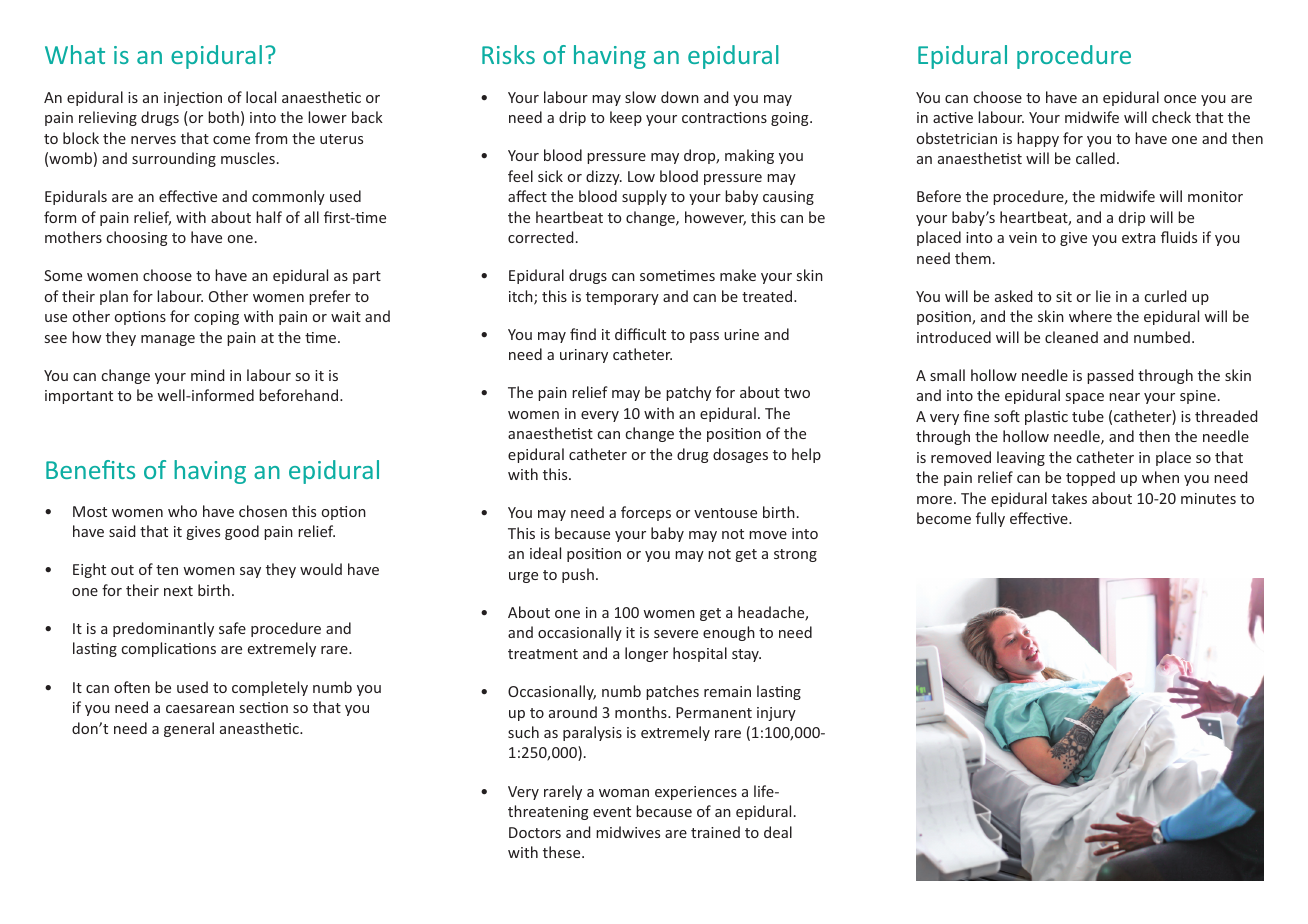 This screenshot has width=1308, height=924. What do you see at coordinates (1180, 99) in the screenshot?
I see `once` at bounding box center [1180, 99].
